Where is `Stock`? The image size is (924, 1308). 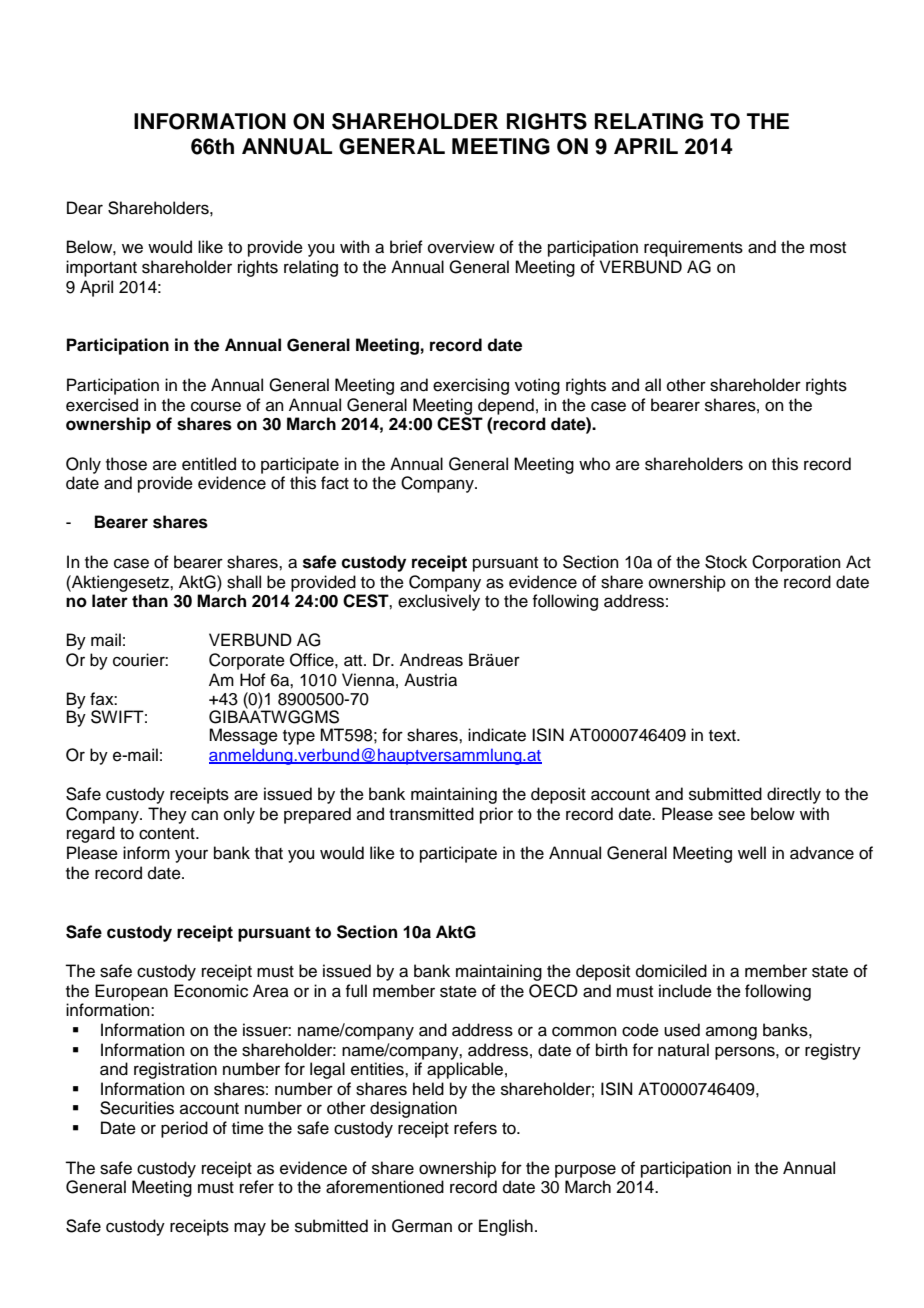 Stock is located at coordinates (726, 562).
